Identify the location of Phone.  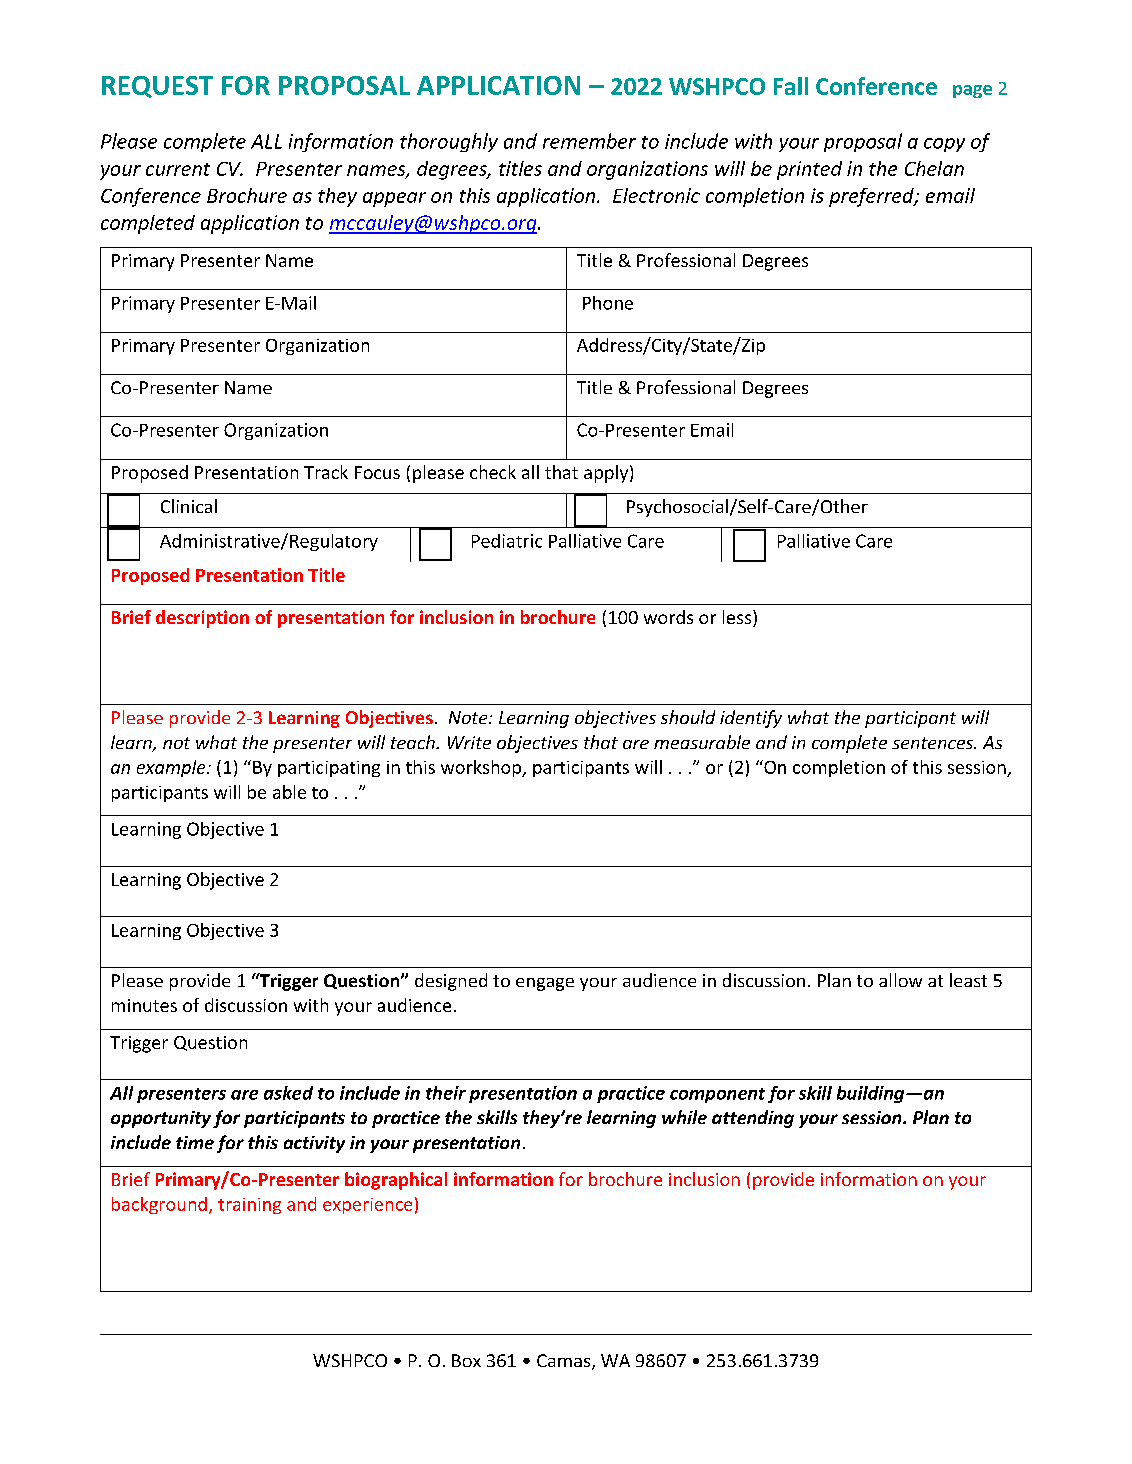
(608, 303).
